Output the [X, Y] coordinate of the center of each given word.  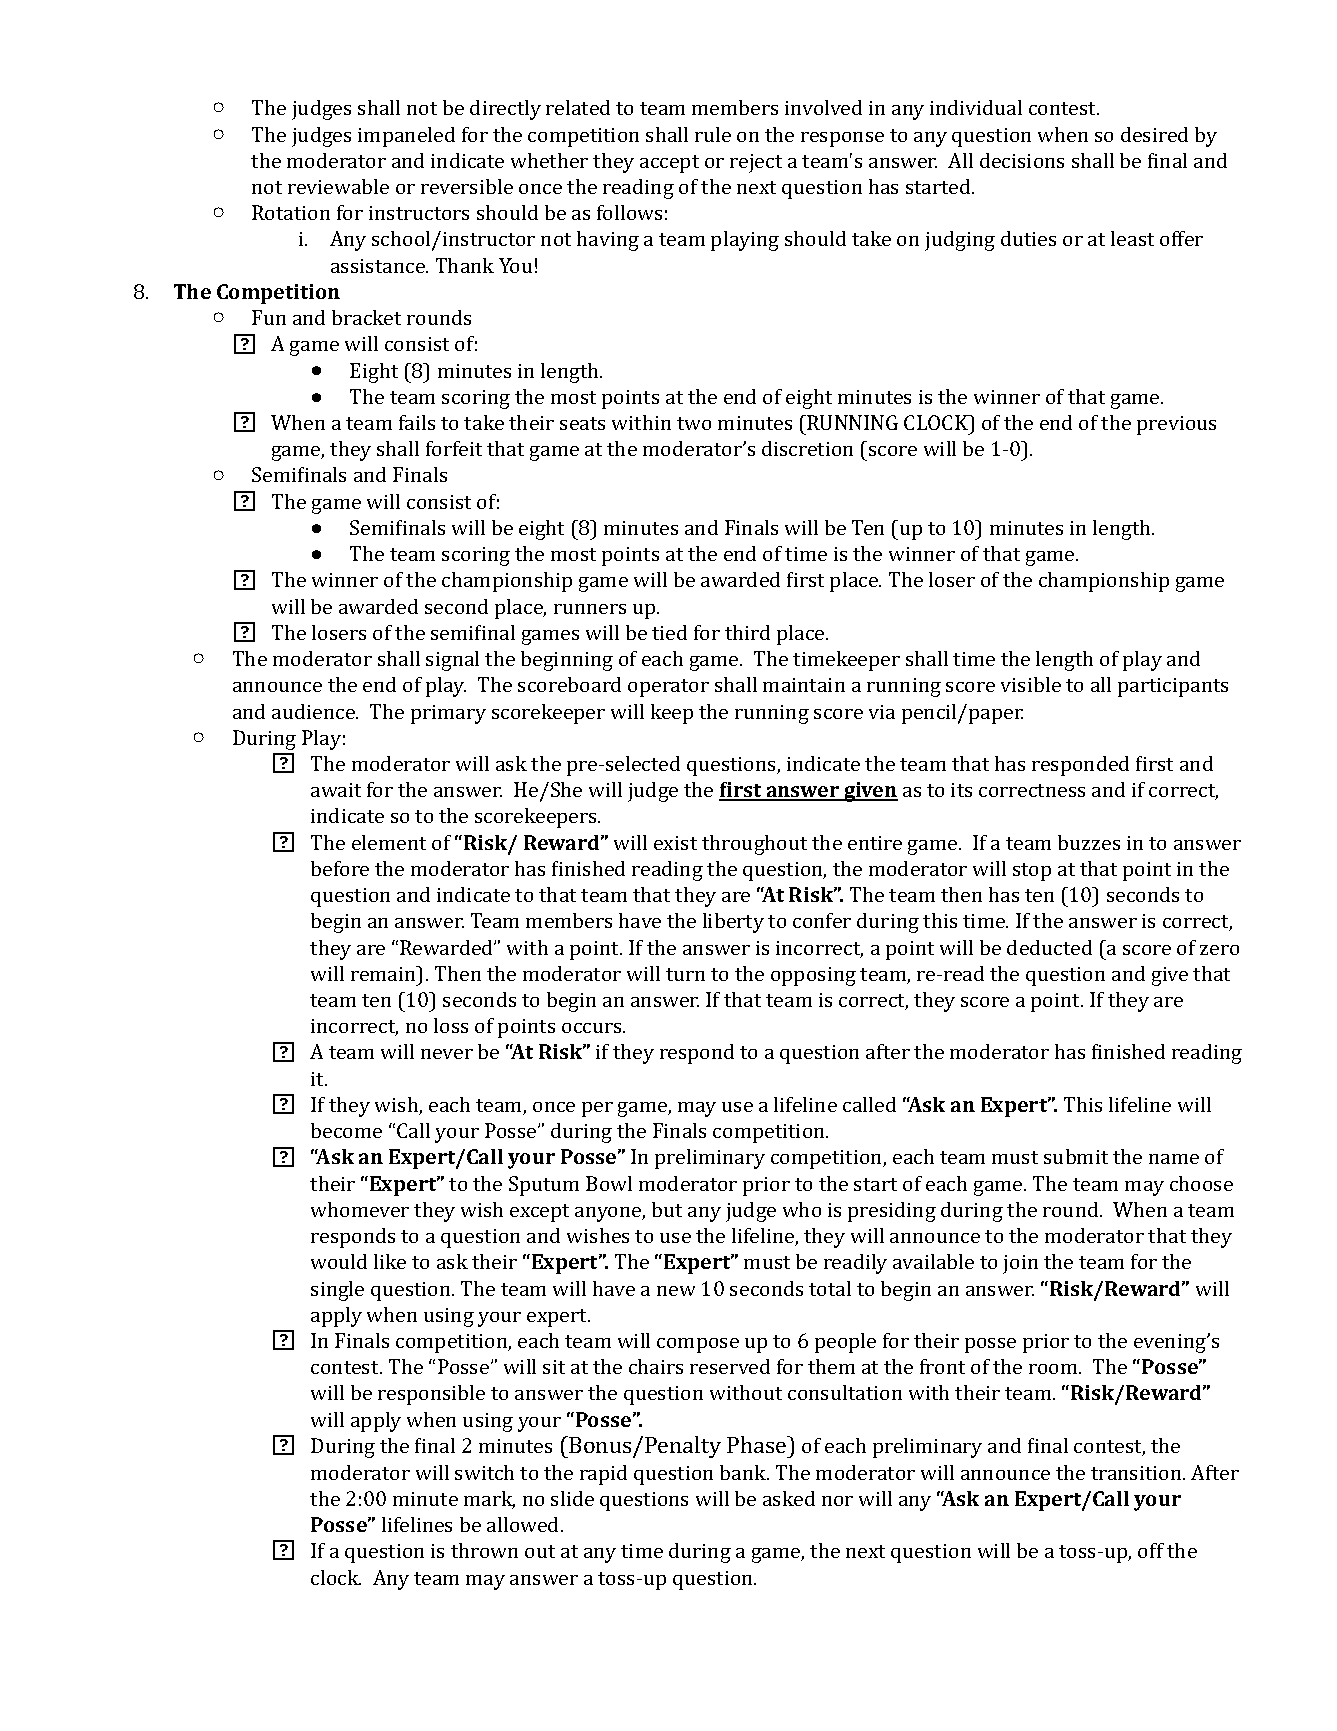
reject [756, 163]
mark [489, 1500]
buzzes [1089, 842]
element [389, 842]
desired [1154, 134]
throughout [754, 845]
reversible [467, 186]
